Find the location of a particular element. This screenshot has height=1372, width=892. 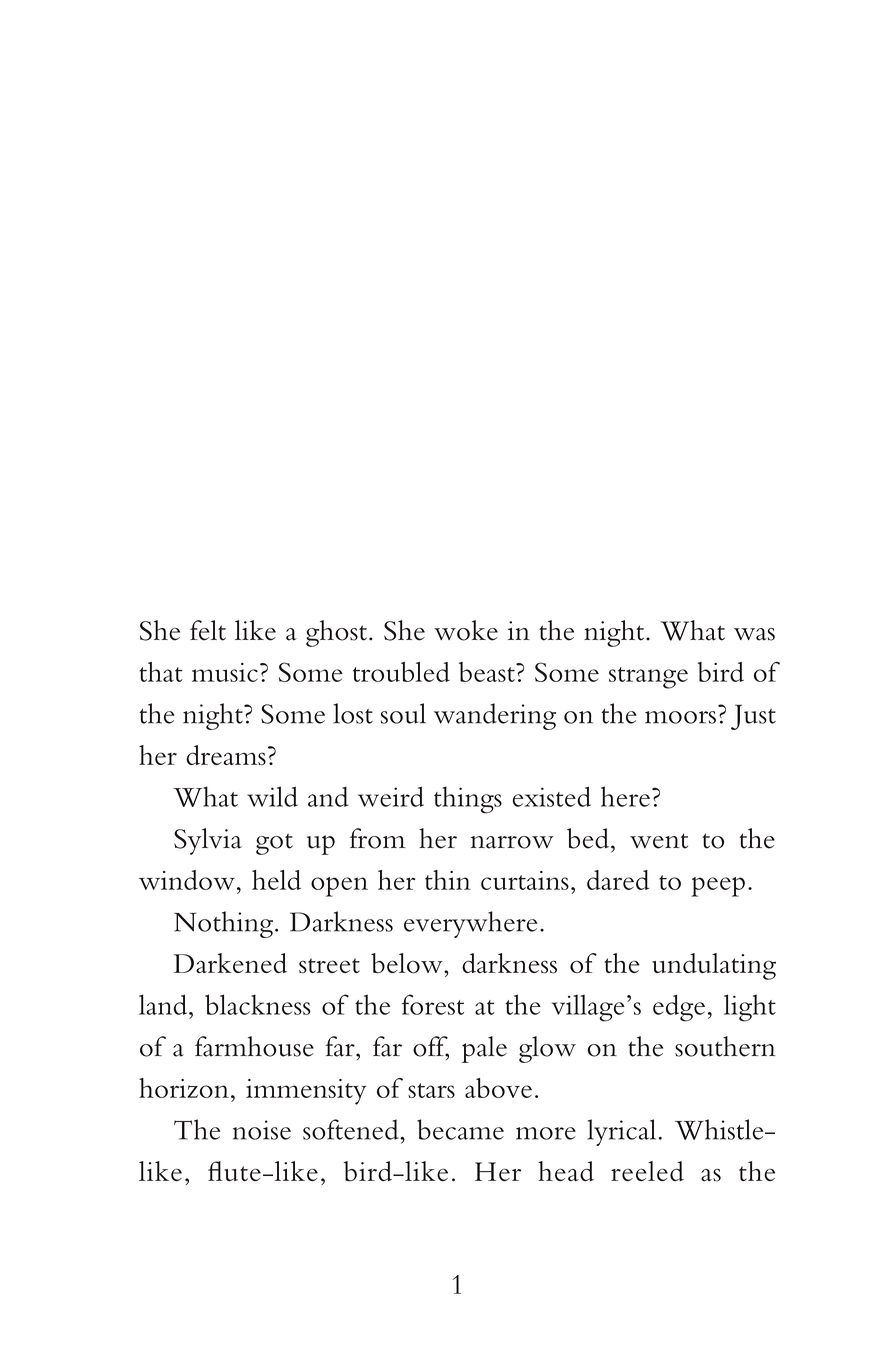

noise is located at coordinates (262, 1130).
